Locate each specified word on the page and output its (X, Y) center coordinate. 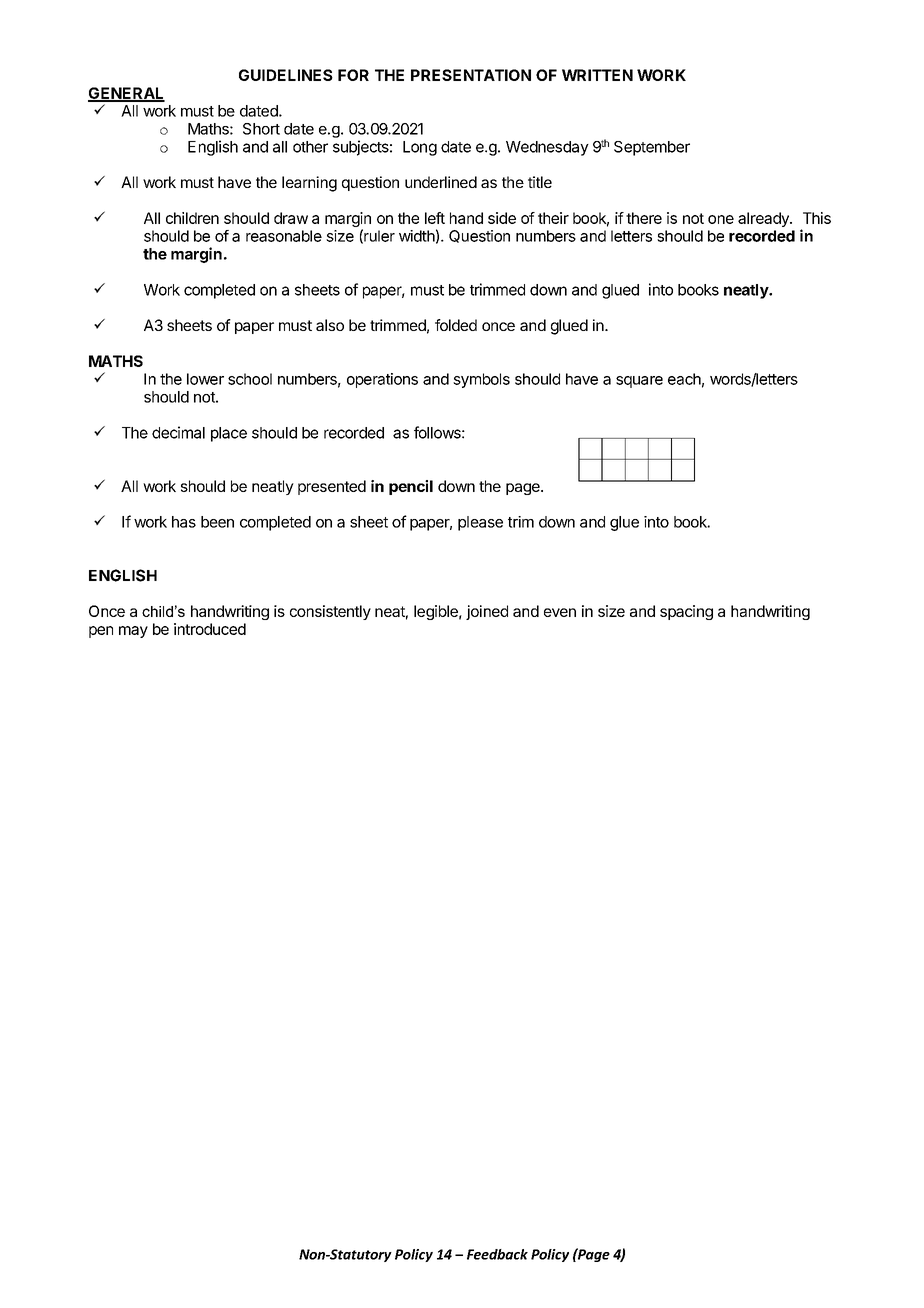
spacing (686, 612)
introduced (210, 629)
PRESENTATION (471, 75)
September (652, 148)
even (560, 612)
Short (261, 129)
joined (487, 612)
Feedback (497, 1254)
